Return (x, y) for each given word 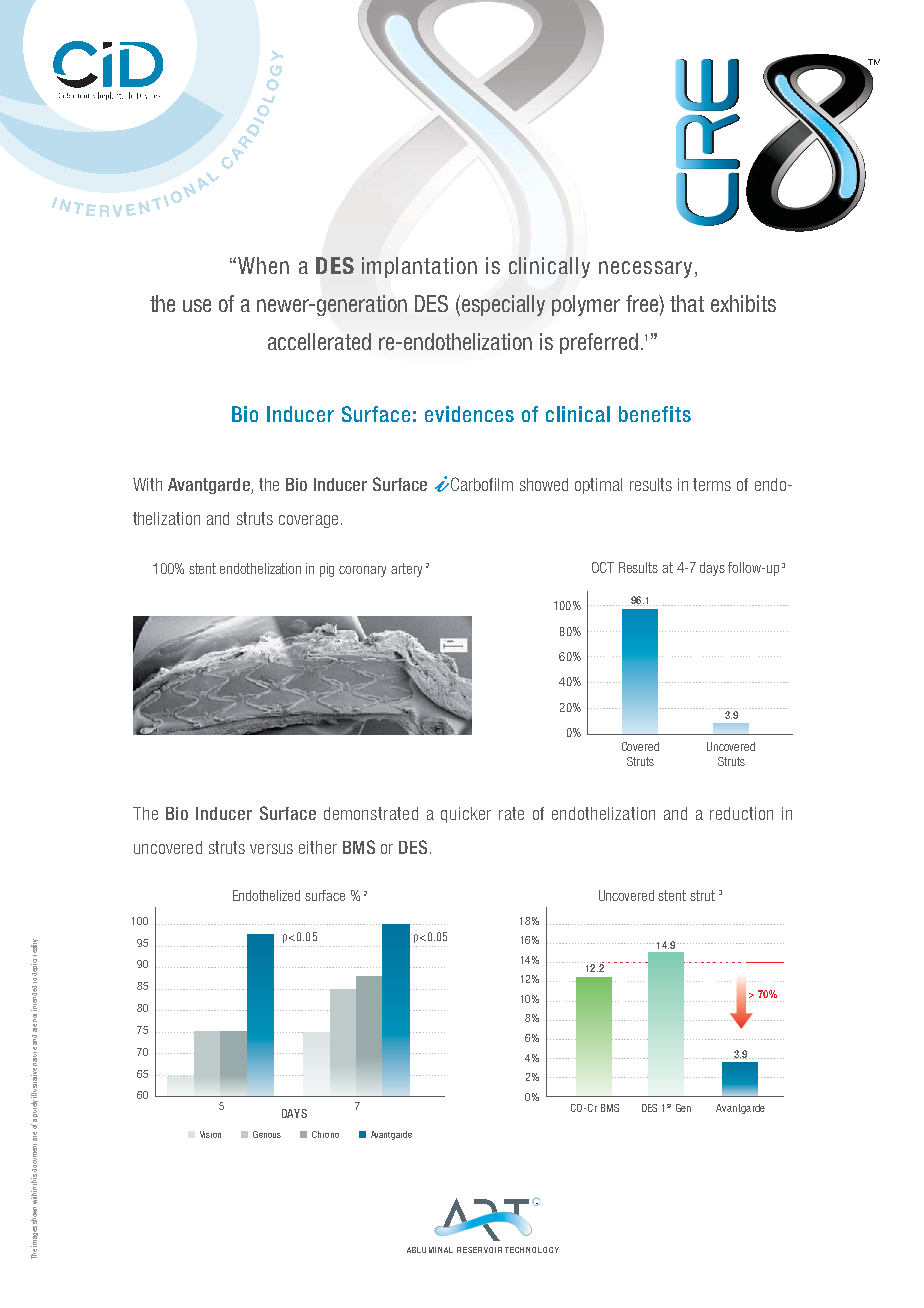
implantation (419, 267)
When (263, 265)
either (318, 847)
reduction (741, 813)
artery (406, 570)
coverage (308, 521)
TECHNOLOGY (532, 1250)
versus (271, 849)
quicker (466, 815)
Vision (210, 1134)
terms (712, 484)
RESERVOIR (479, 1250)
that (687, 303)
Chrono (325, 1134)
